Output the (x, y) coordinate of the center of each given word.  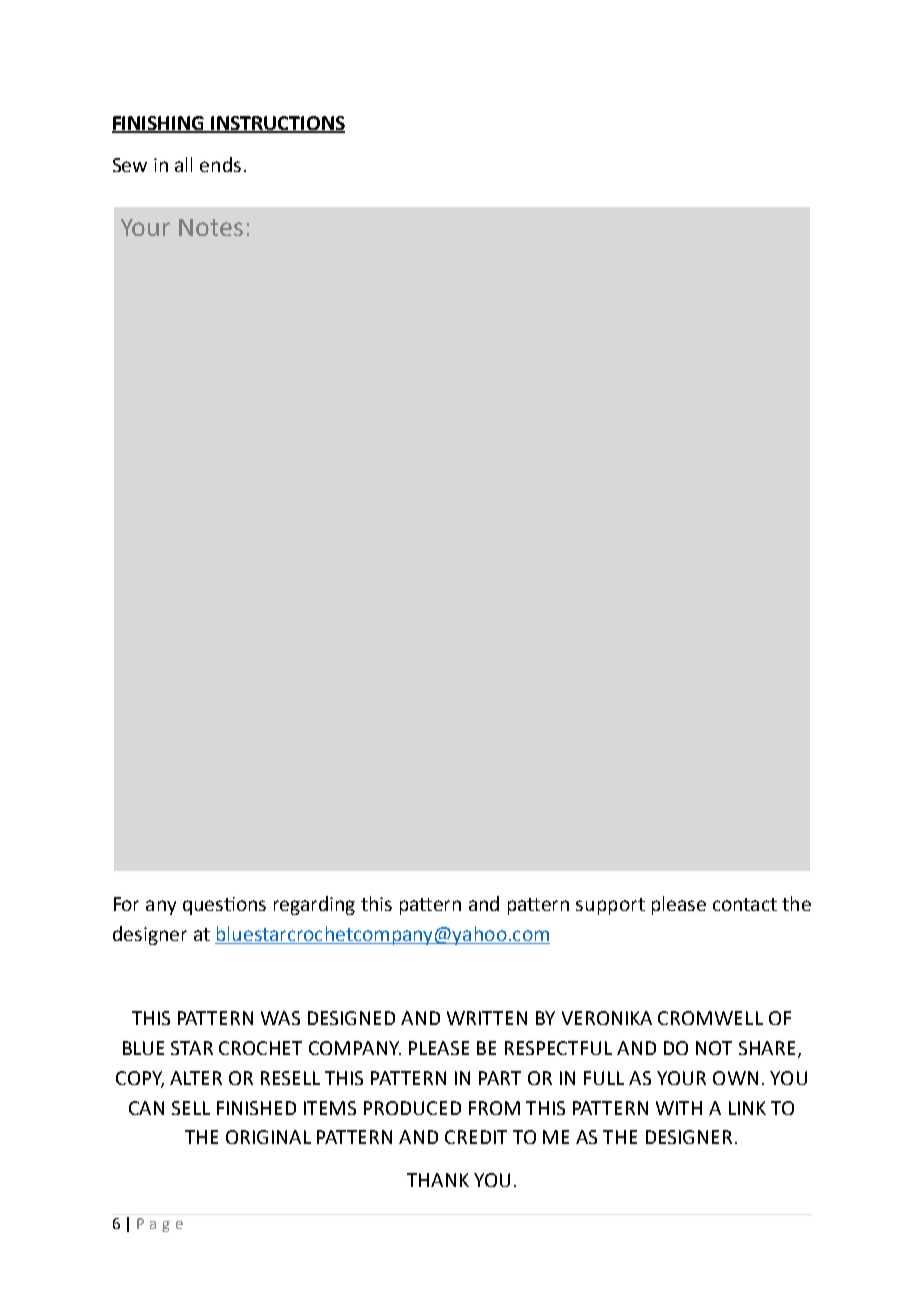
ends (220, 164)
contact (745, 904)
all (183, 164)
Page (160, 1225)
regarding (314, 905)
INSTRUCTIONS (277, 124)
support (610, 906)
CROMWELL (710, 1018)
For (126, 904)
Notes (211, 227)
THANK (438, 1180)
